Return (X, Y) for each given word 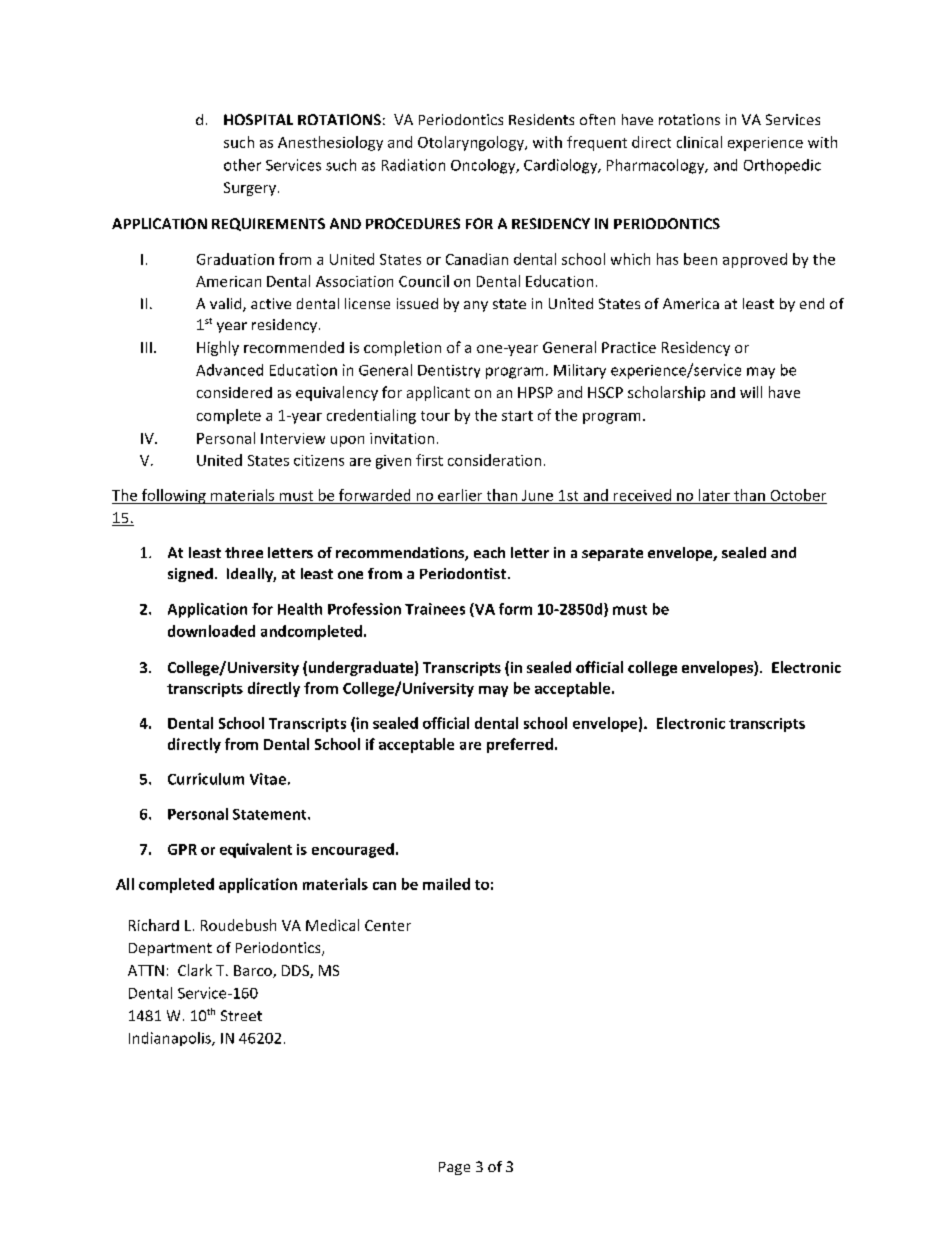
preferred (520, 745)
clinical (699, 142)
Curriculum (206, 779)
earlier (460, 495)
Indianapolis (171, 1039)
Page (454, 1168)
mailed (446, 884)
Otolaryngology (472, 143)
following (174, 496)
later (714, 495)
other (242, 165)
